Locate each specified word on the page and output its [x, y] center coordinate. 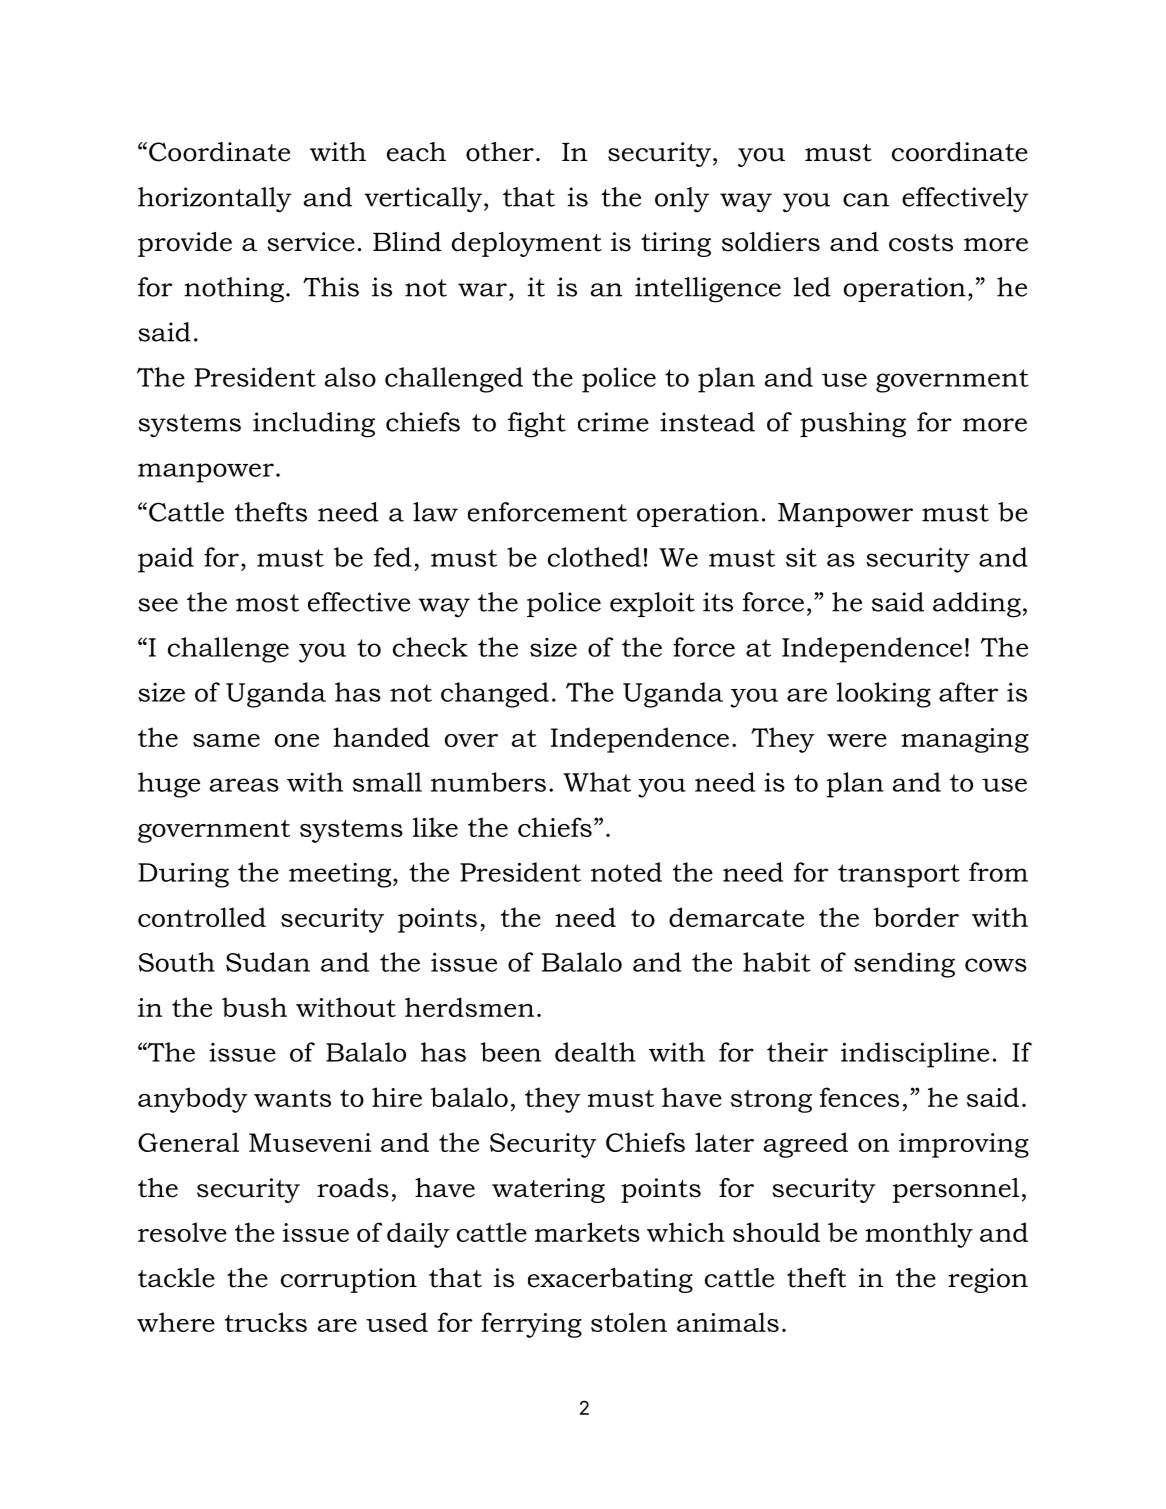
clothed [594, 557]
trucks [266, 1322]
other [500, 152]
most [267, 603]
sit [801, 557]
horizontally [215, 200]
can [866, 200]
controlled [202, 917]
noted [626, 872]
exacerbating [610, 1280]
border [916, 917]
